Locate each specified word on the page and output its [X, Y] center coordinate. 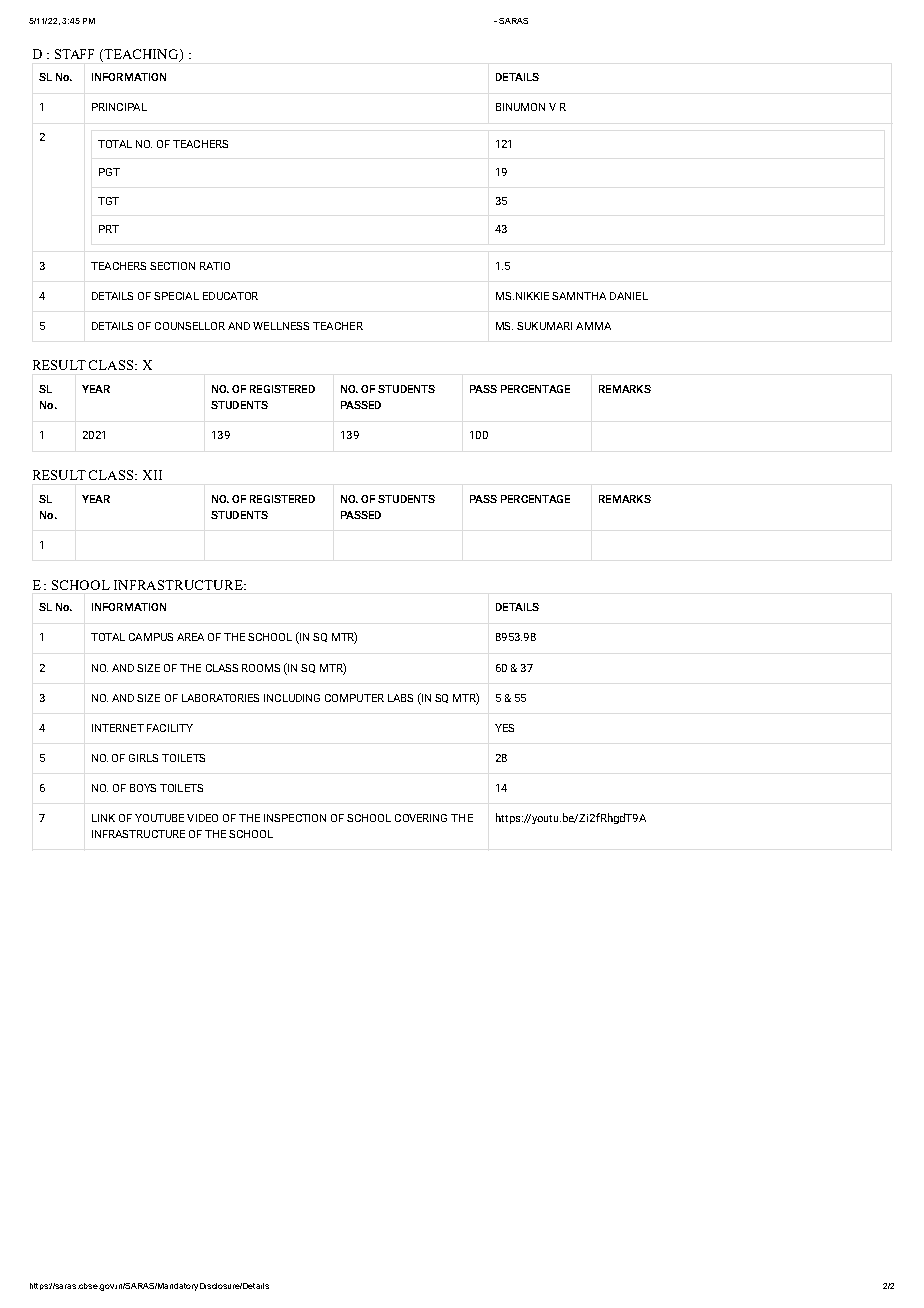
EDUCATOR [230, 296]
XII [152, 475]
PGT [109, 172]
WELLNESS [281, 326]
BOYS [143, 788]
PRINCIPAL [119, 107]
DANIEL [629, 296]
